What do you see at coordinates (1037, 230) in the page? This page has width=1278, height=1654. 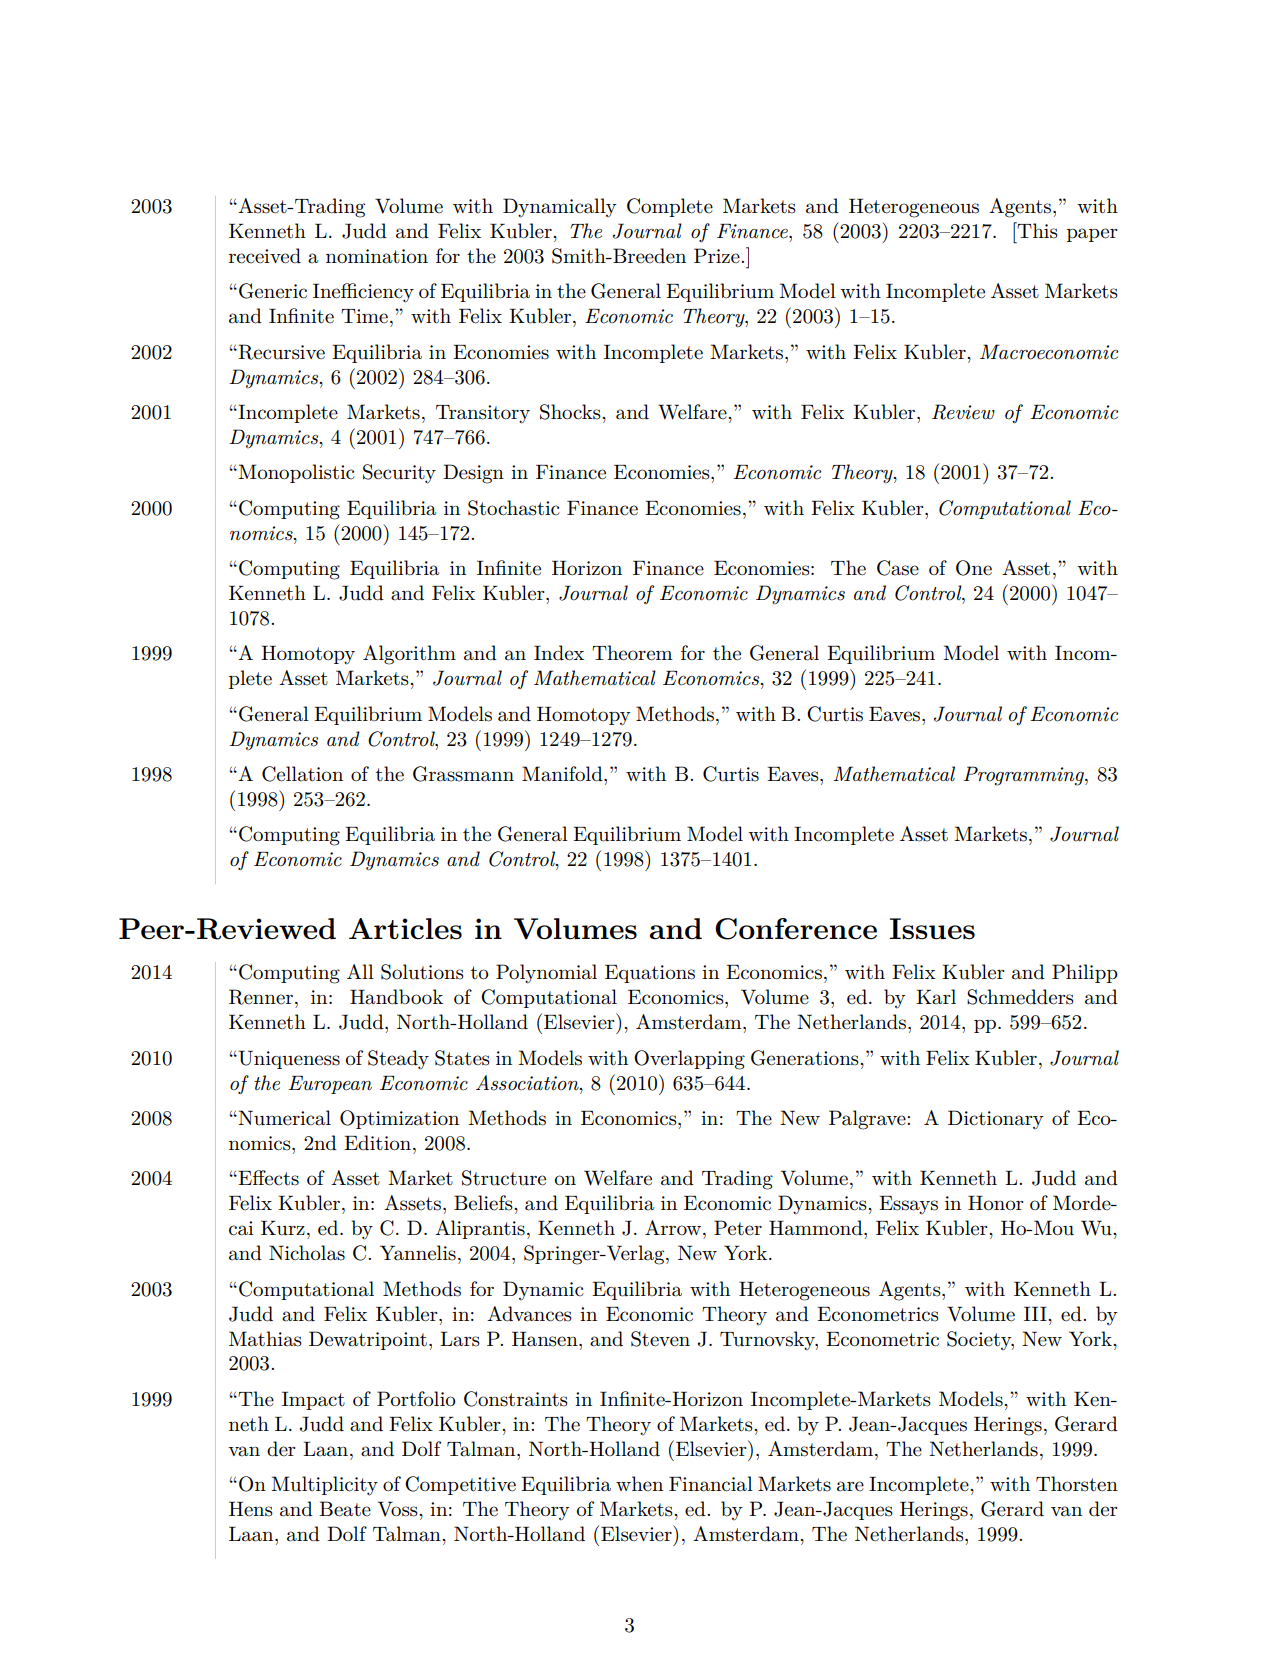 I see `This` at bounding box center [1037, 230].
